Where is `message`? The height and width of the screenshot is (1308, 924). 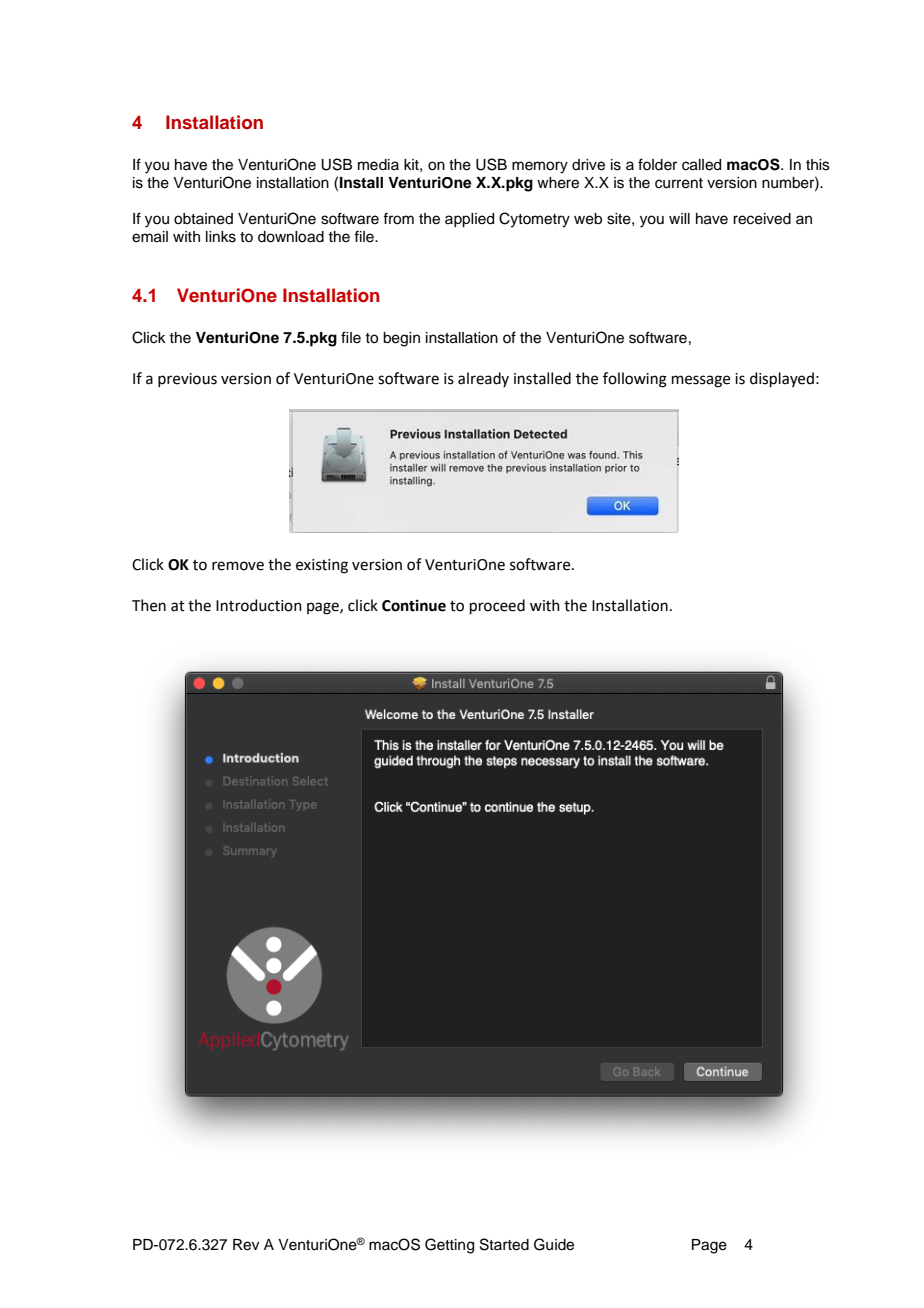
message is located at coordinates (701, 381).
